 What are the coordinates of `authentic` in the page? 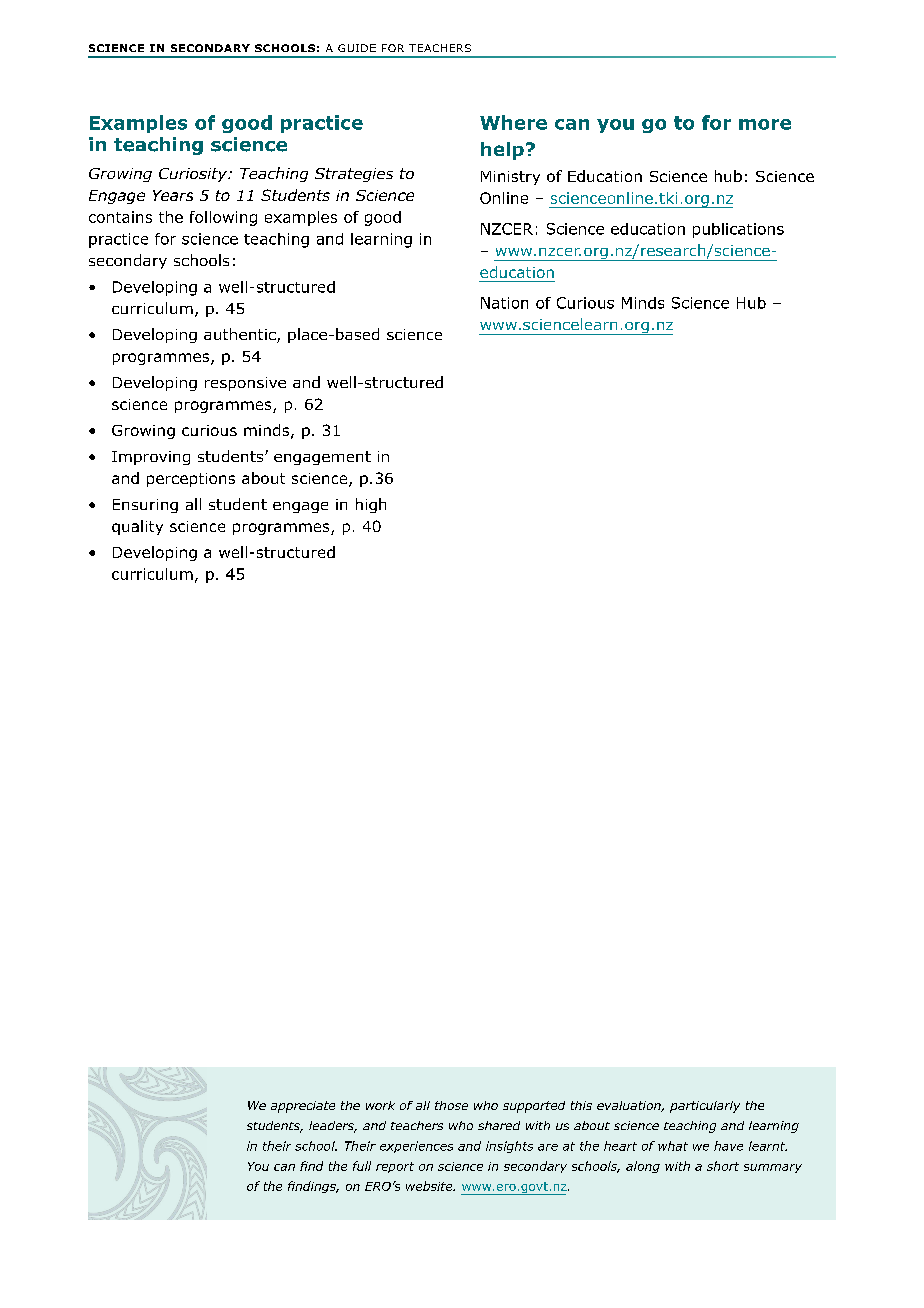 It's located at (241, 335).
